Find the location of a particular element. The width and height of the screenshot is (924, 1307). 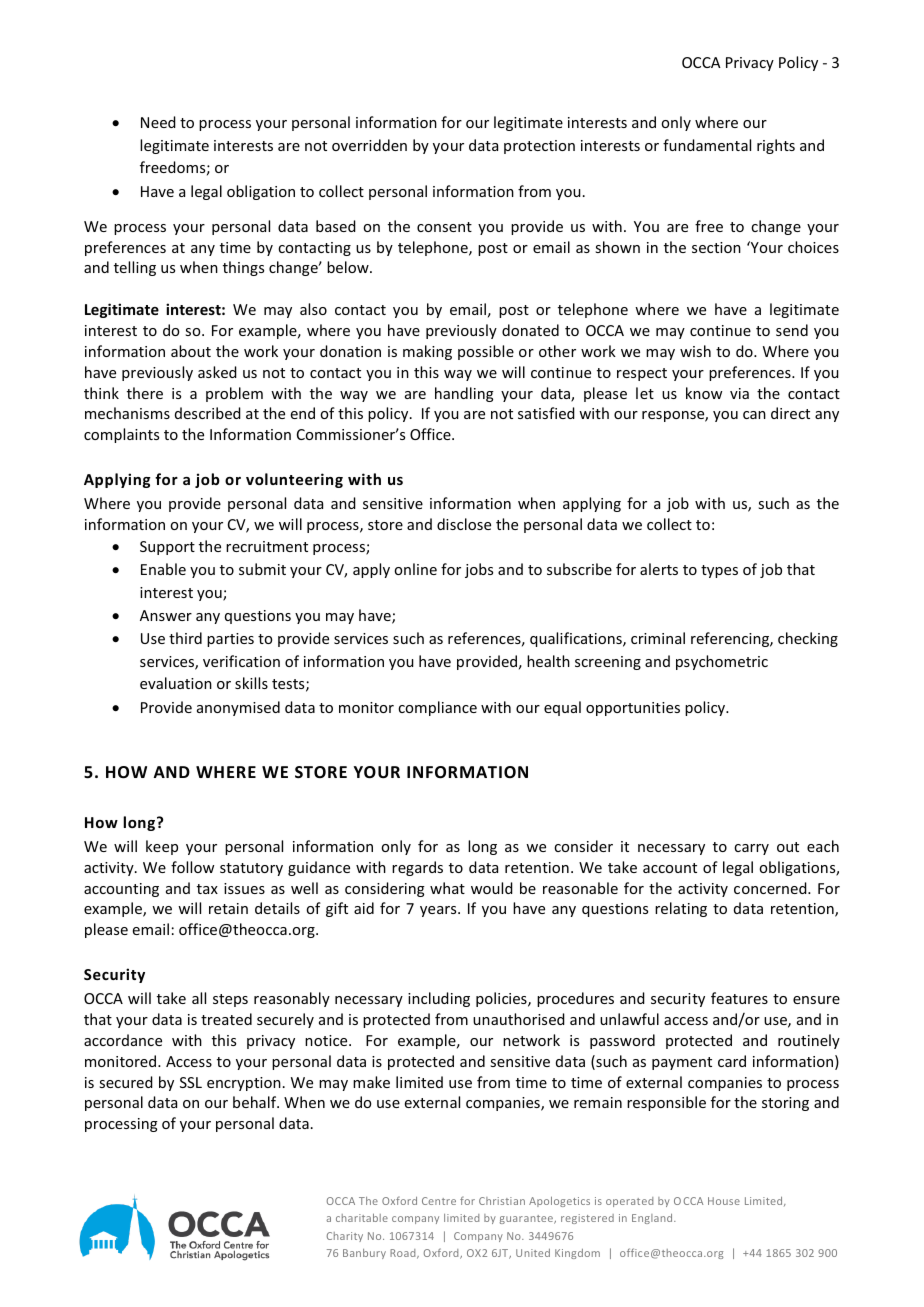

fundamental is located at coordinates (707, 145).
